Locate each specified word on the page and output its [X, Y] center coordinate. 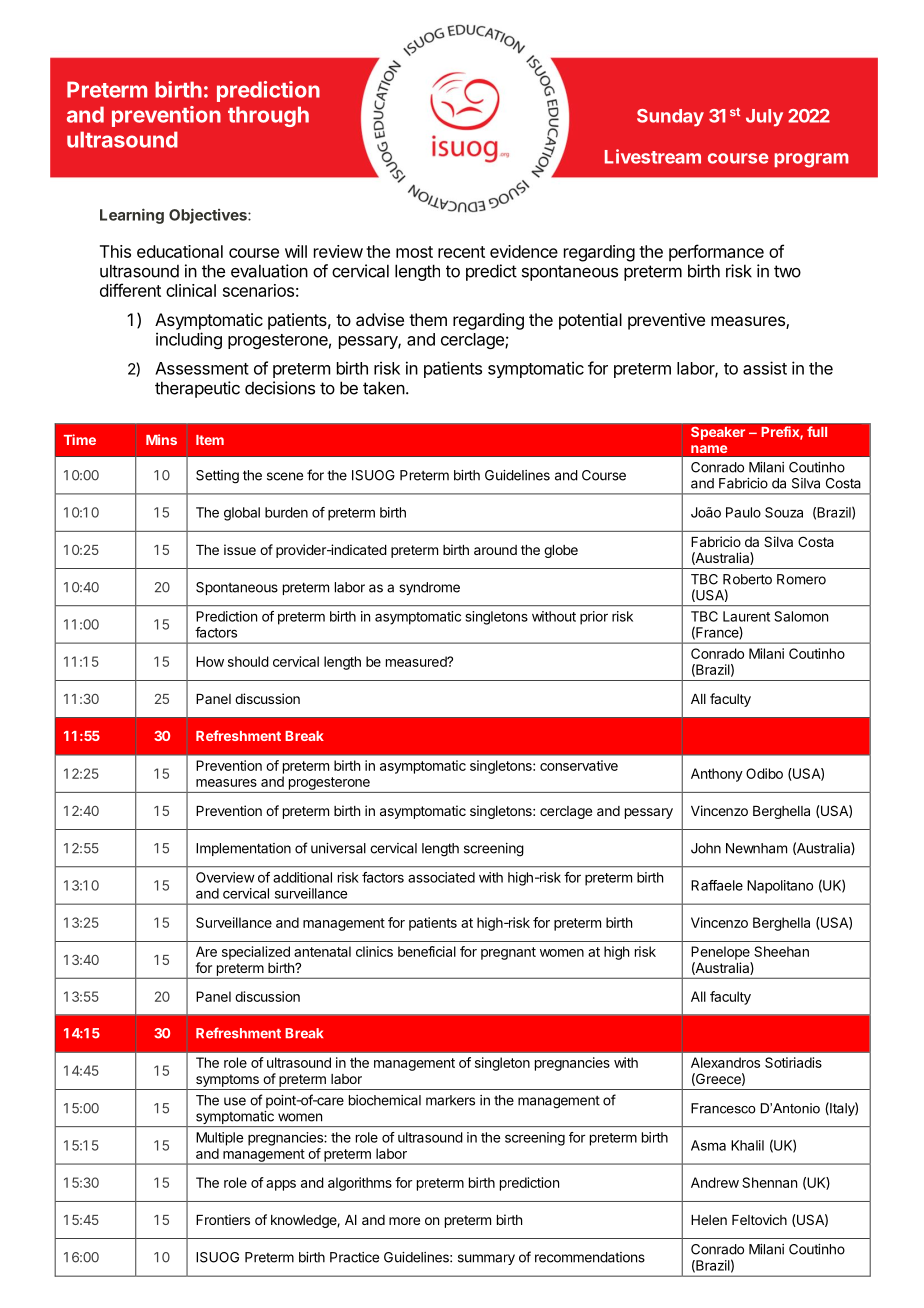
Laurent [746, 616]
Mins [161, 439]
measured [417, 661]
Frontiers [223, 1219]
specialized [256, 953]
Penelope [720, 953]
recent [461, 252]
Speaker [718, 433]
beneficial [427, 951]
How [210, 661]
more [404, 1221]
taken [384, 388]
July [764, 118]
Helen [709, 1220]
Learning [132, 216]
